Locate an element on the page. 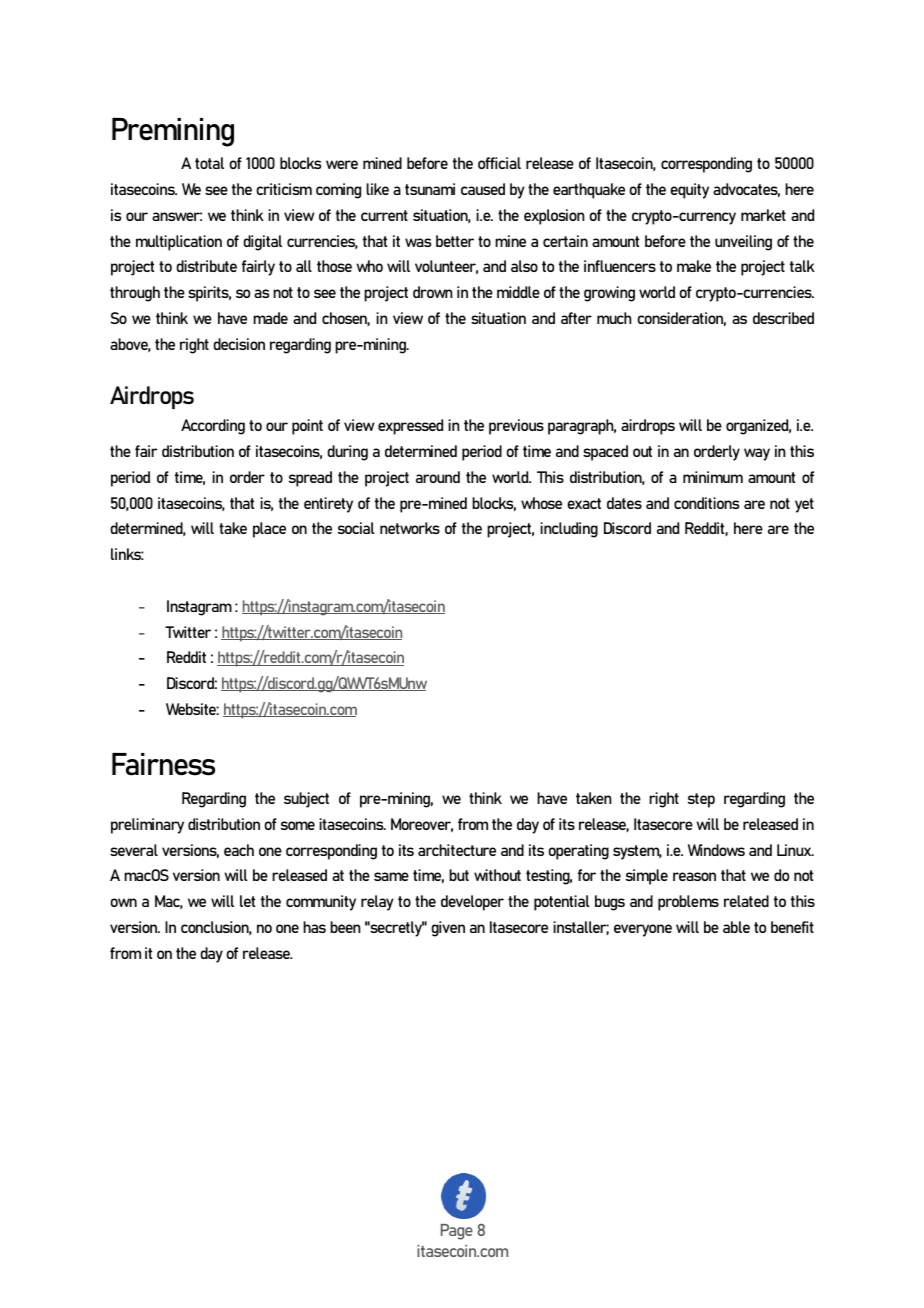  Moreover is located at coordinates (422, 825).
